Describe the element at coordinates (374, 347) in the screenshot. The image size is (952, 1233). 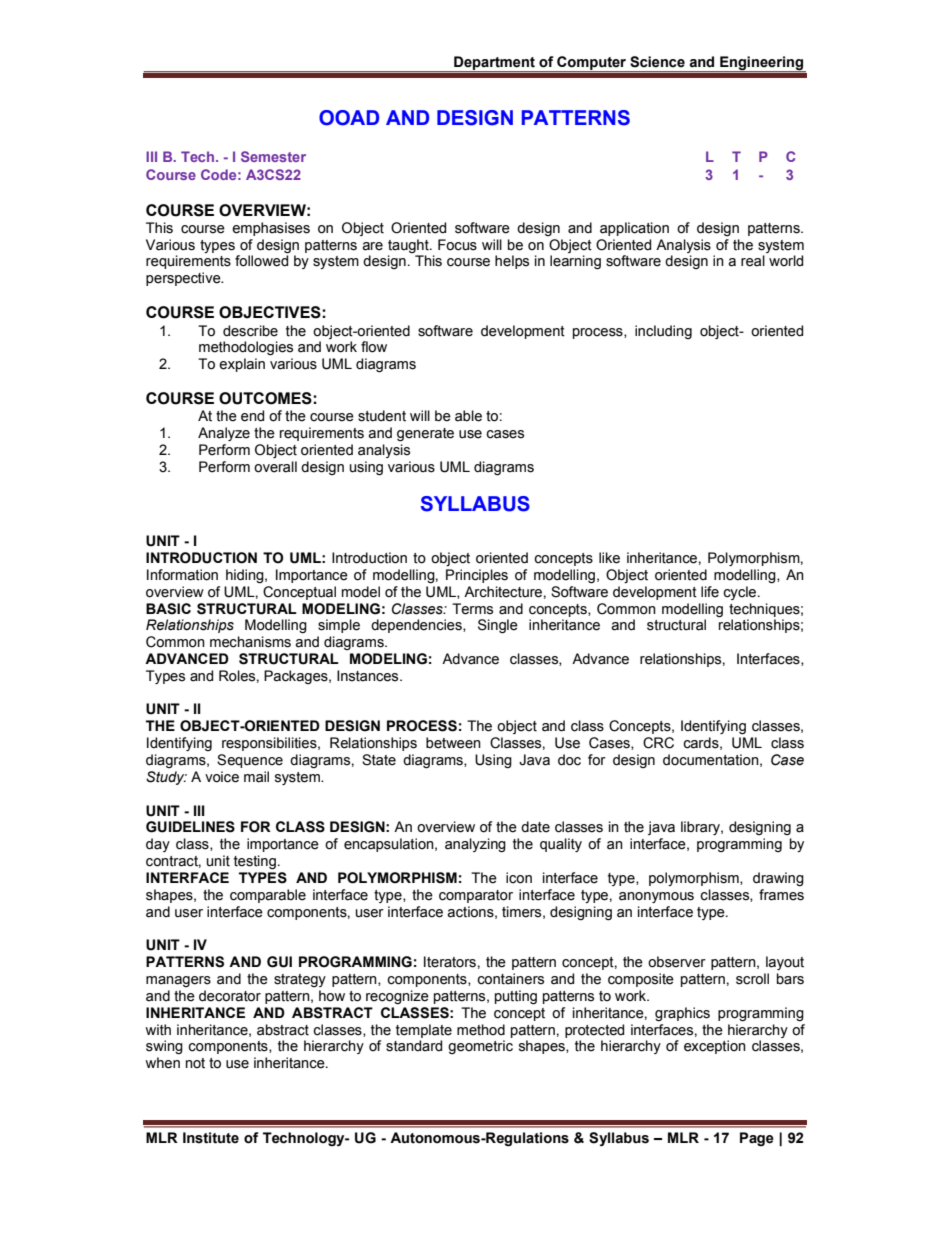
I see `flow` at that location.
